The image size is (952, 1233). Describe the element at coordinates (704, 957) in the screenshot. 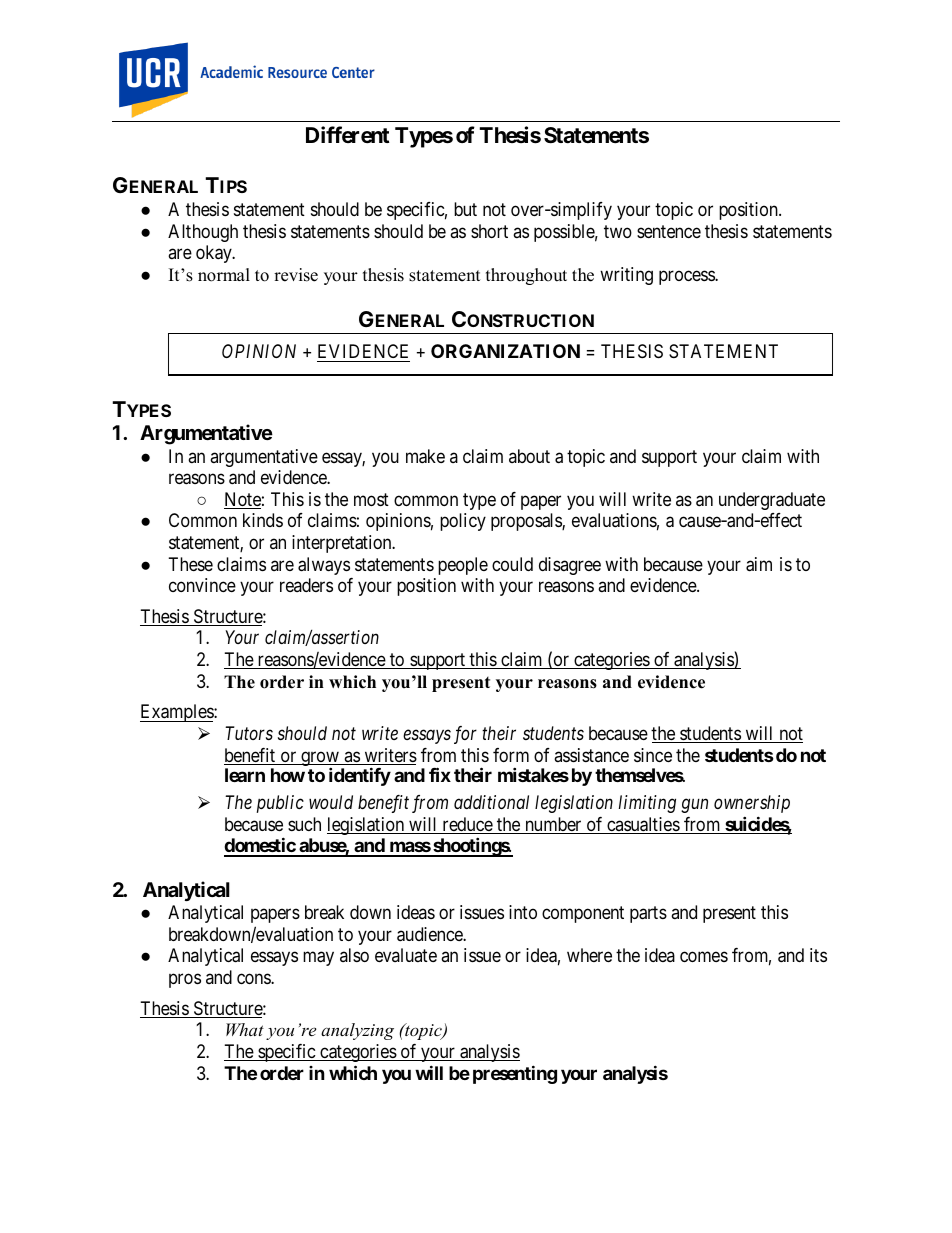

I see `comes` at that location.
